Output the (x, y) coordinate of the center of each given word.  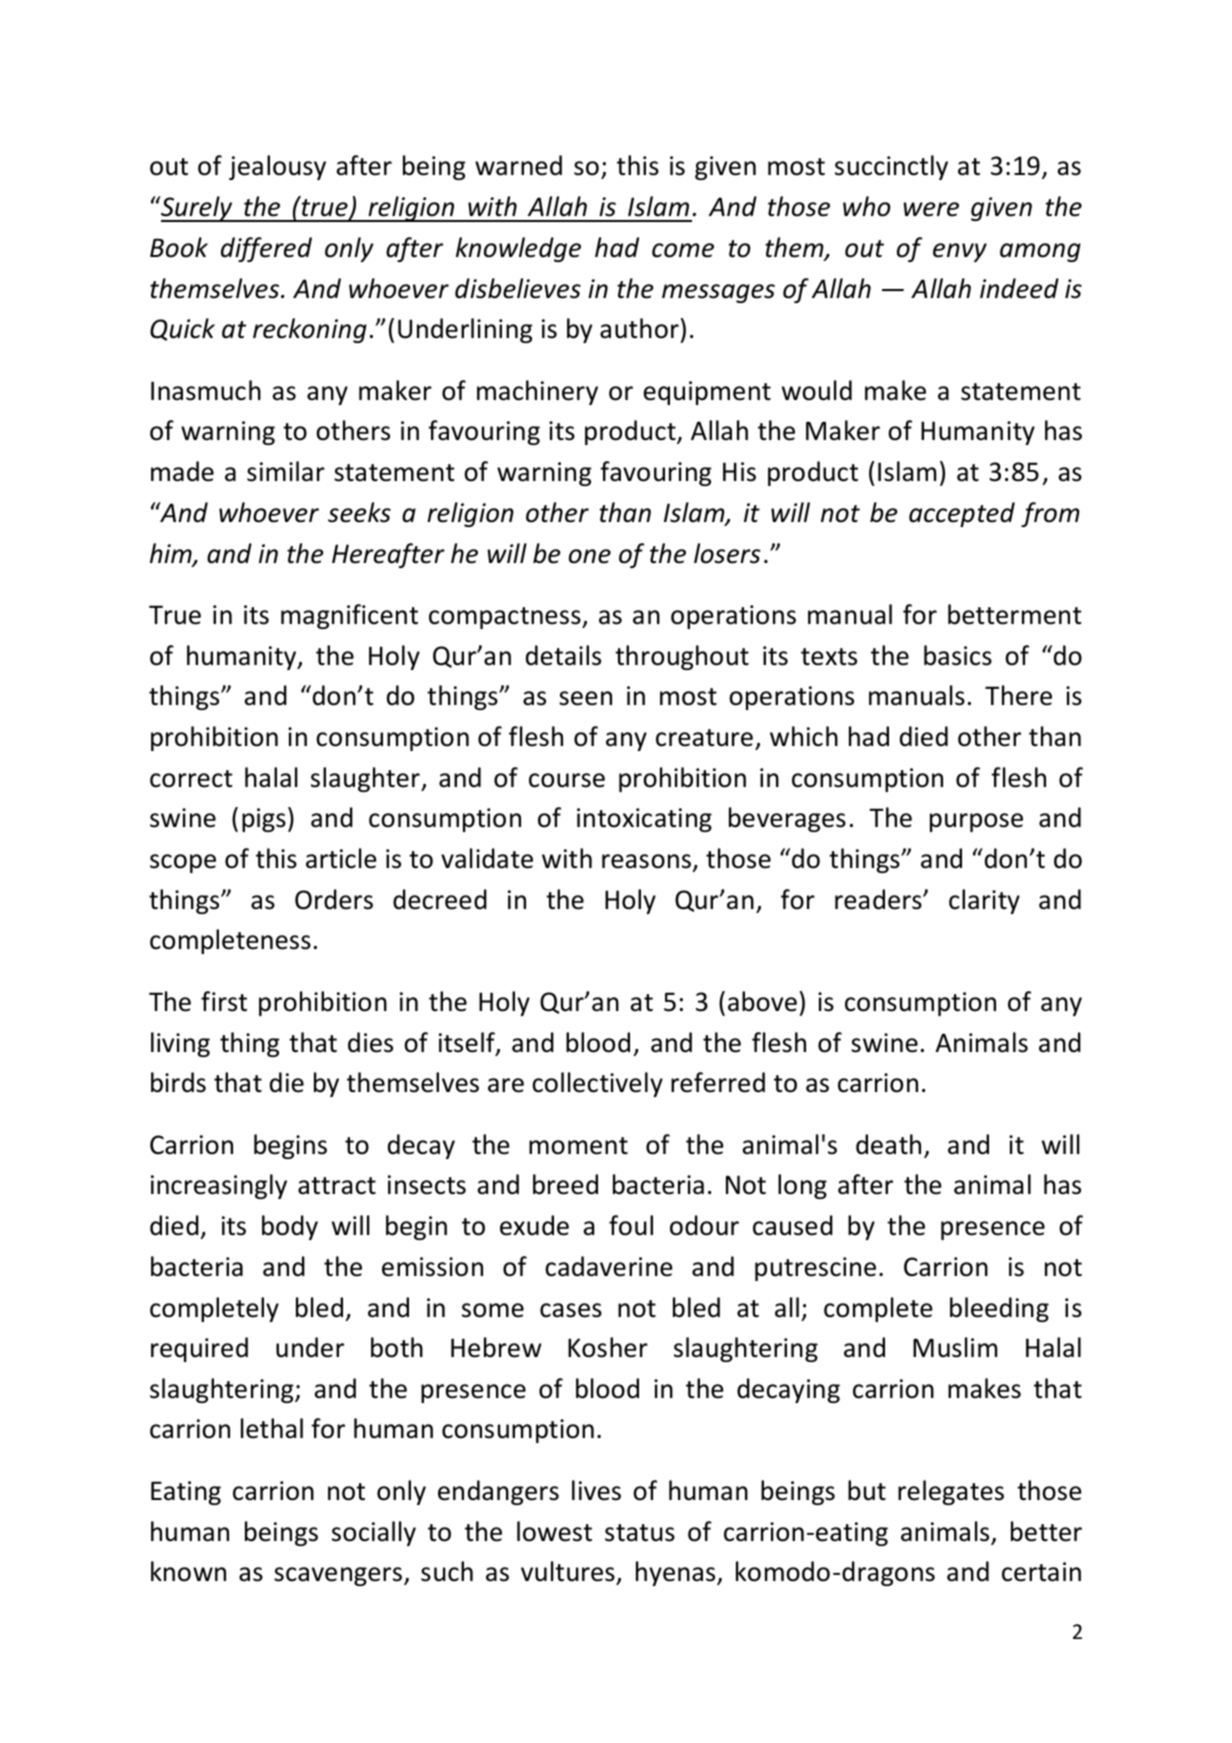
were (931, 209)
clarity (984, 901)
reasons (646, 861)
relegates (951, 1492)
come (683, 250)
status (640, 1533)
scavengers (338, 1576)
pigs (264, 820)
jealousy (277, 167)
